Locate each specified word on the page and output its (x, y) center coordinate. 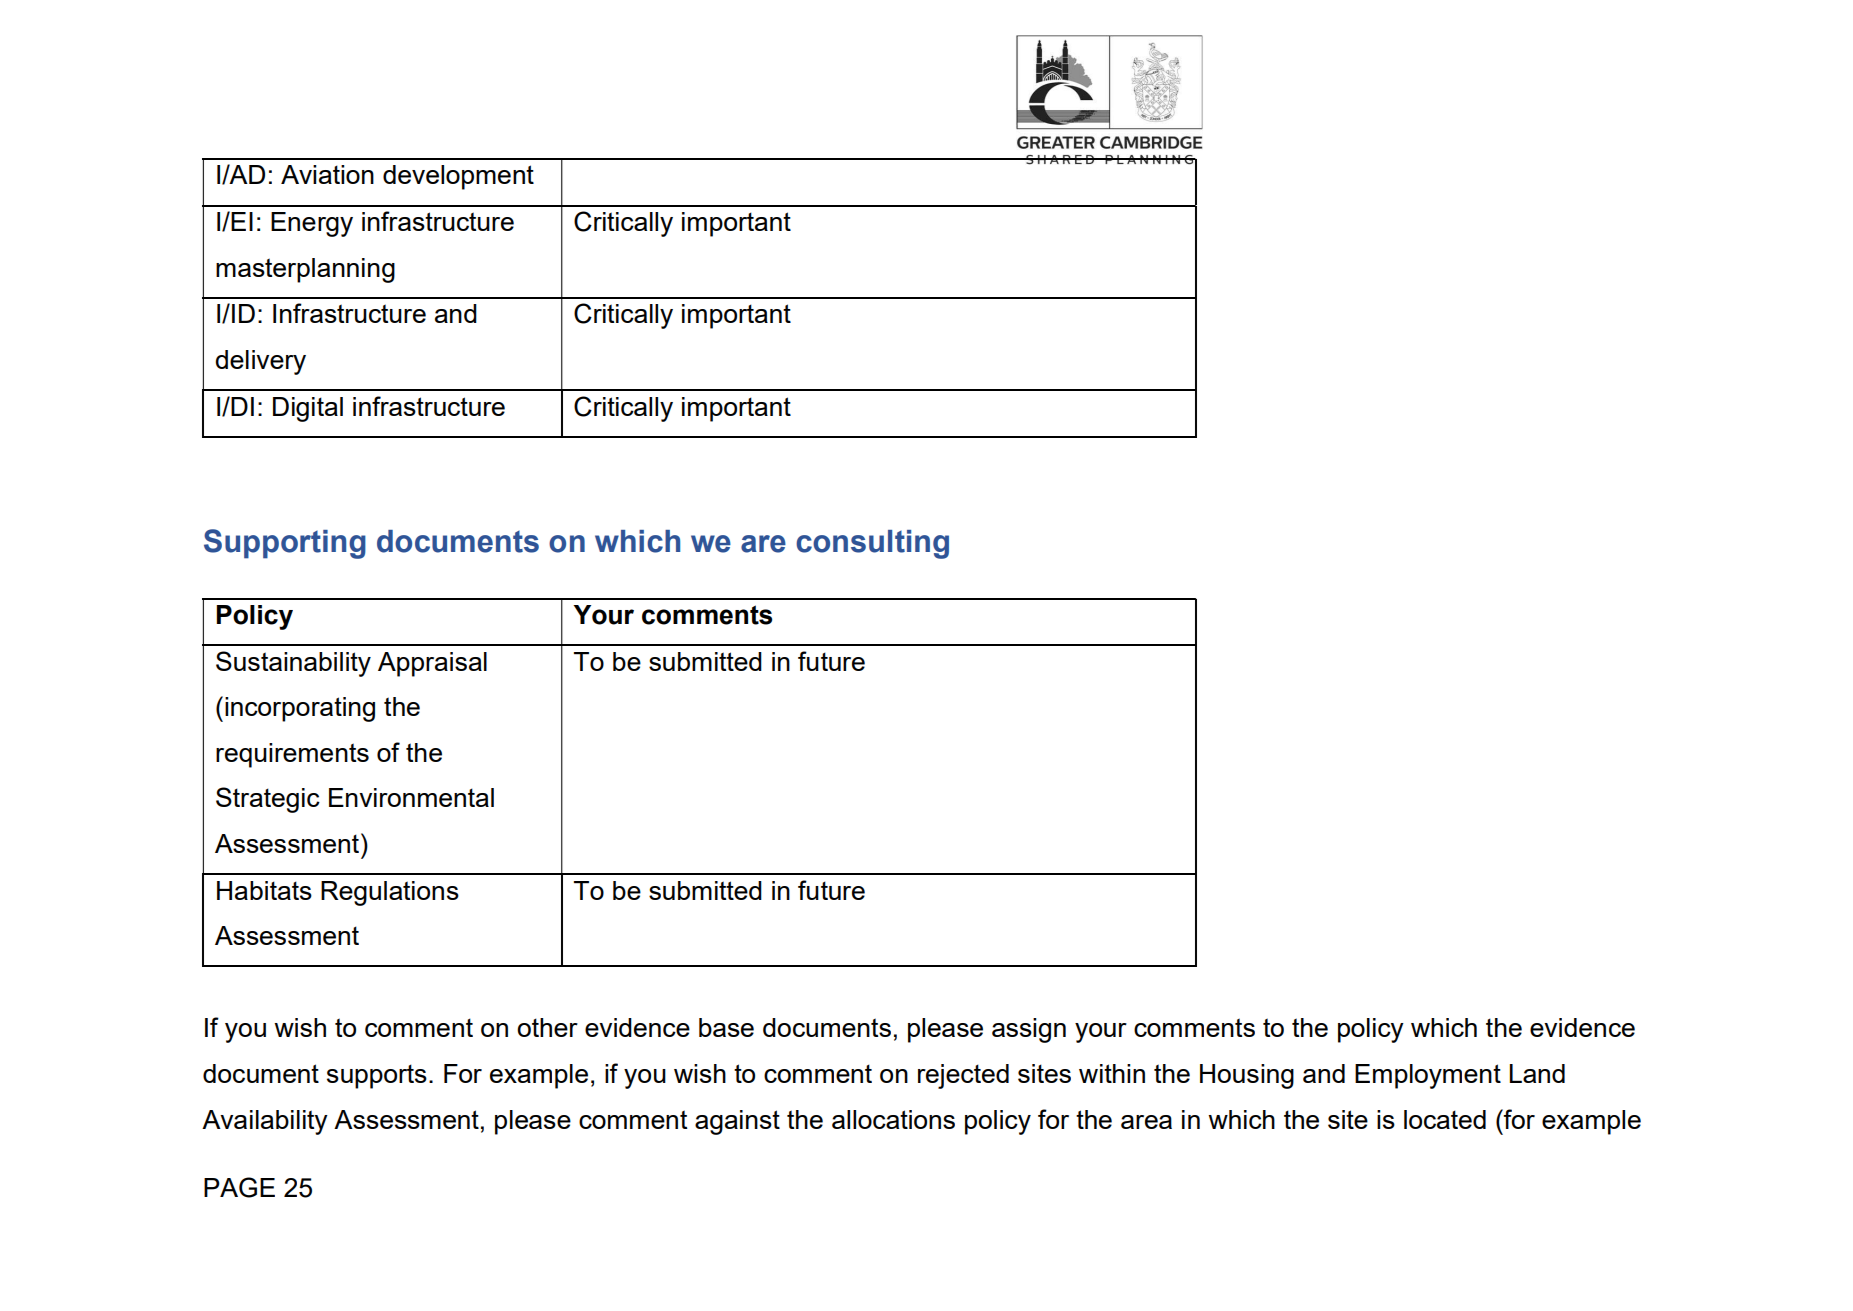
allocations (893, 1119)
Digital (308, 409)
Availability (265, 1122)
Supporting (285, 544)
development (458, 177)
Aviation (327, 174)
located (1445, 1119)
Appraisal (432, 664)
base (726, 1027)
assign (1029, 1030)
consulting (872, 544)
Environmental (411, 797)
